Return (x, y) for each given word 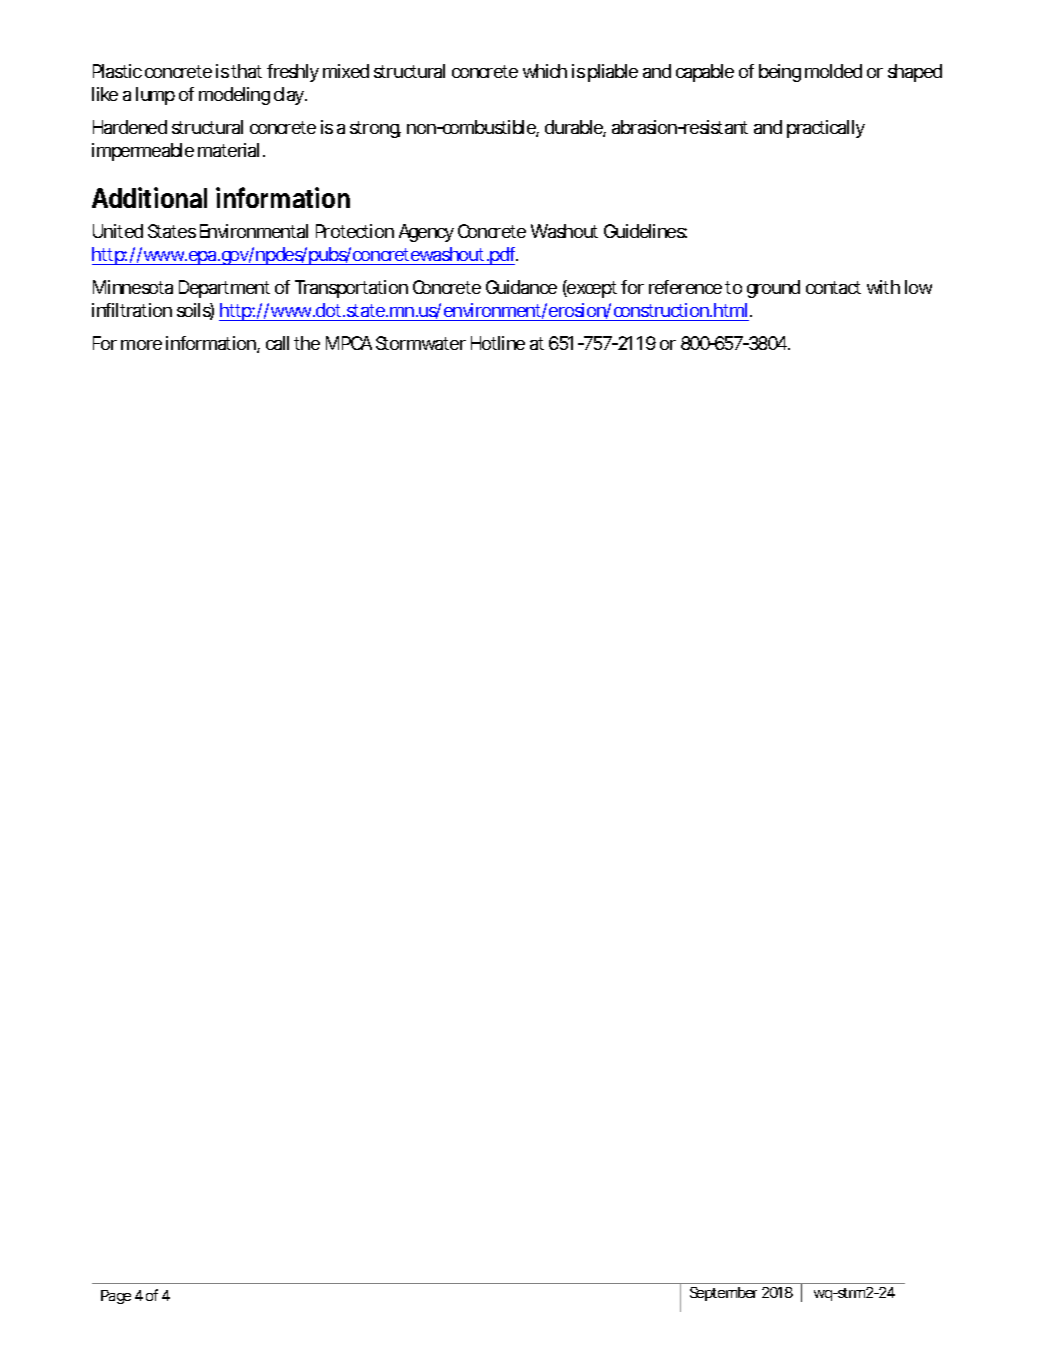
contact (833, 287)
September (723, 1294)
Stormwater (421, 343)
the (307, 343)
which (545, 71)
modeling (234, 96)
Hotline (498, 343)
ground (773, 289)
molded (833, 71)
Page (116, 1297)
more (141, 345)
